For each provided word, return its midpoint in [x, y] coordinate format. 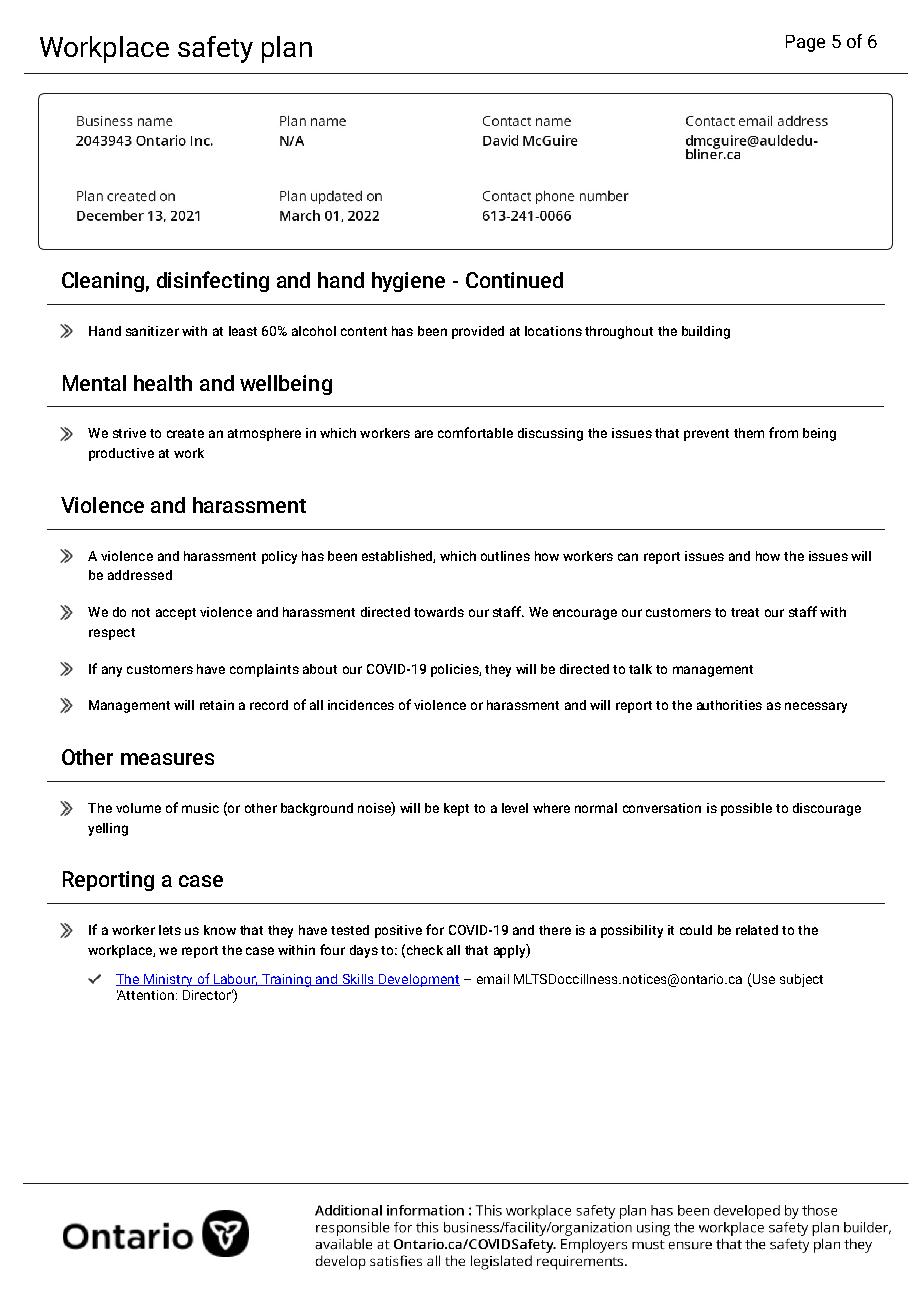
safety [215, 49]
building [706, 332]
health [163, 383]
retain [217, 705]
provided [478, 332]
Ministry [169, 980]
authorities [729, 705]
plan [287, 49]
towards [439, 612]
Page [805, 43]
